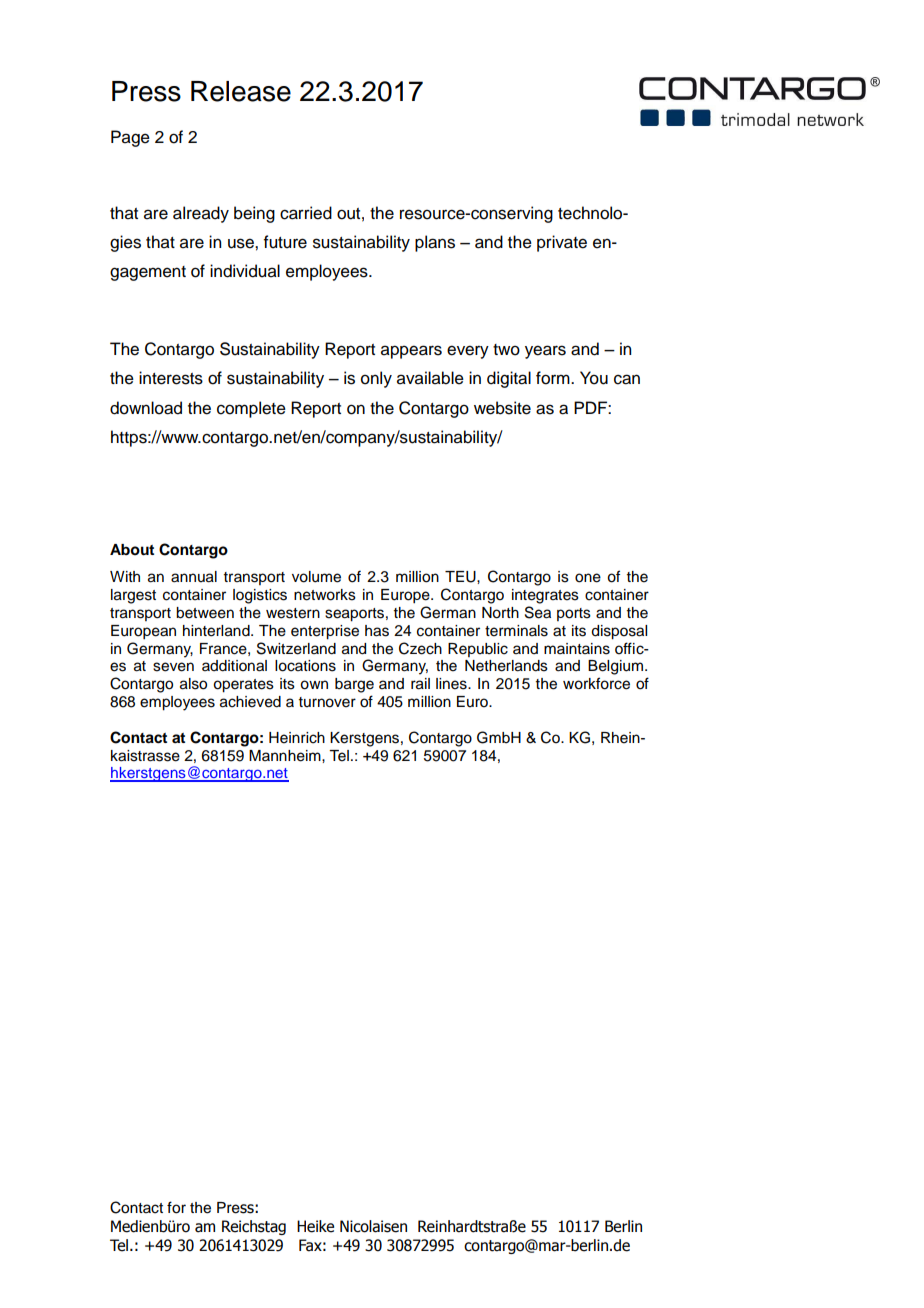 Image resolution: width=924 pixels, height=1308 pixels. Describe the element at coordinates (562, 243) in the image. I see `private` at that location.
